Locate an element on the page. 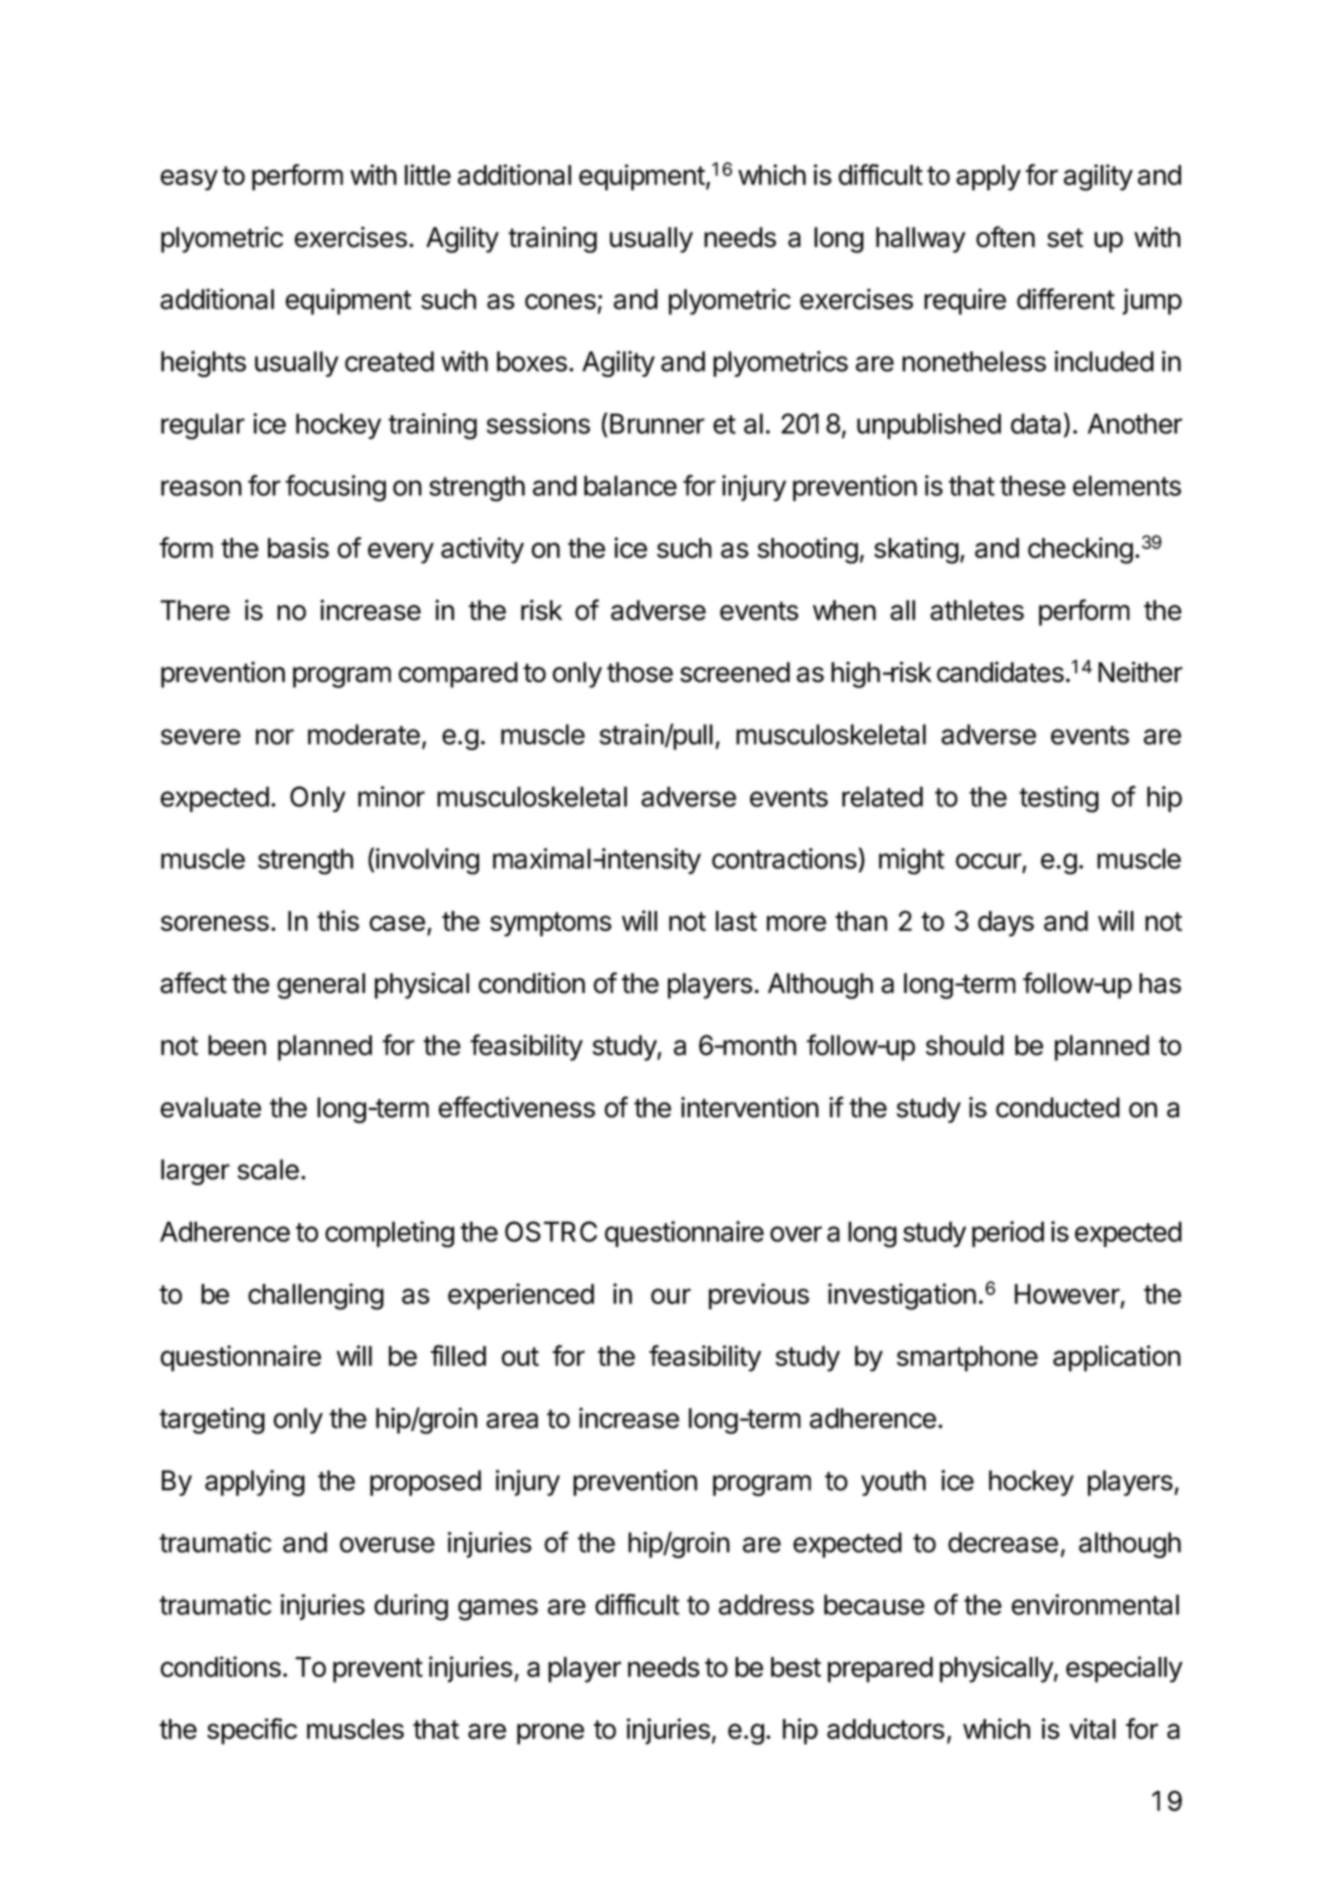 Image resolution: width=1341 pixels, height=1896 pixels. best is located at coordinates (796, 1667).
